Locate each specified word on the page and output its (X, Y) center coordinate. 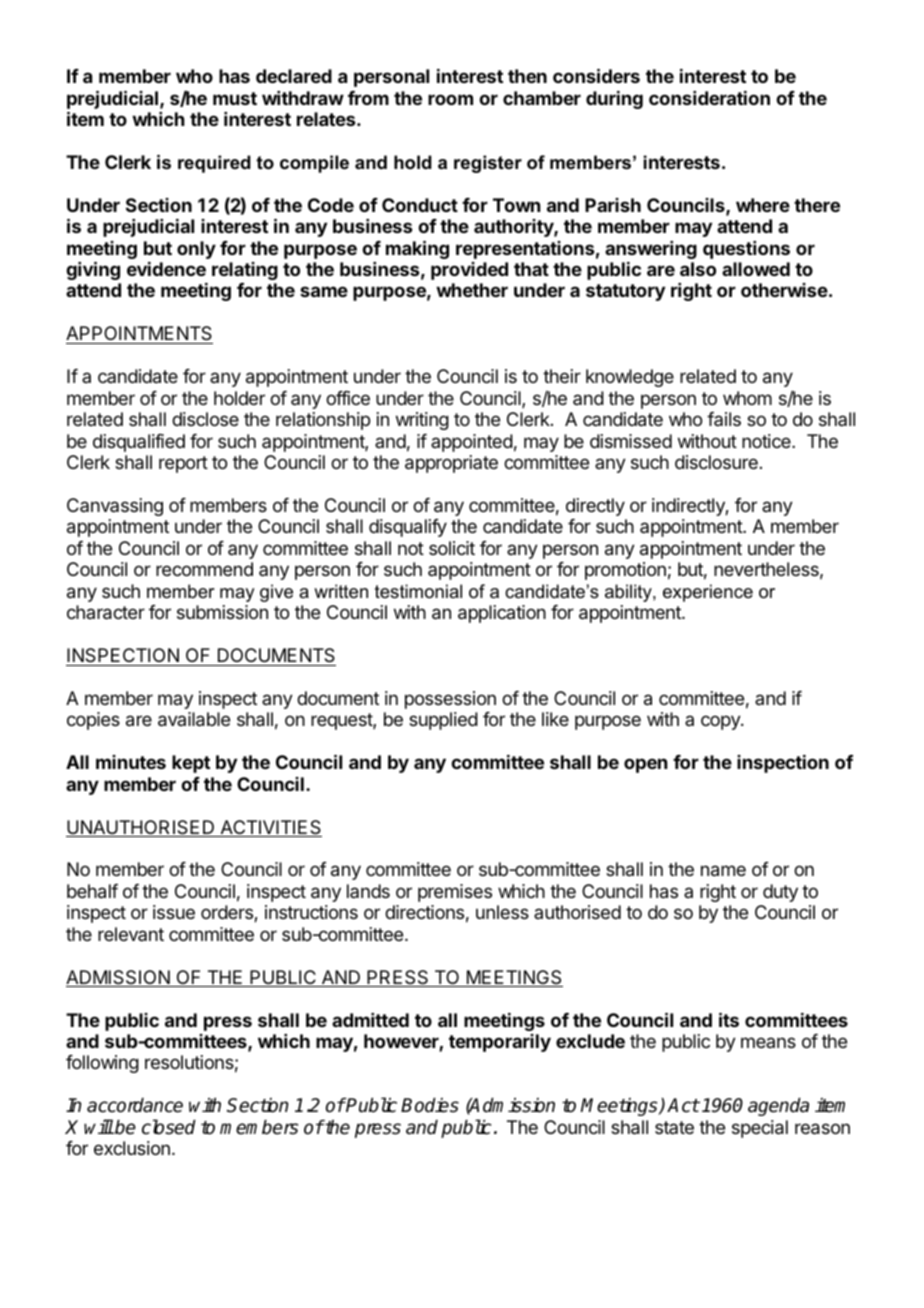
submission (222, 612)
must (235, 98)
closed (169, 1127)
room (450, 99)
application (502, 614)
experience (708, 593)
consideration (709, 98)
